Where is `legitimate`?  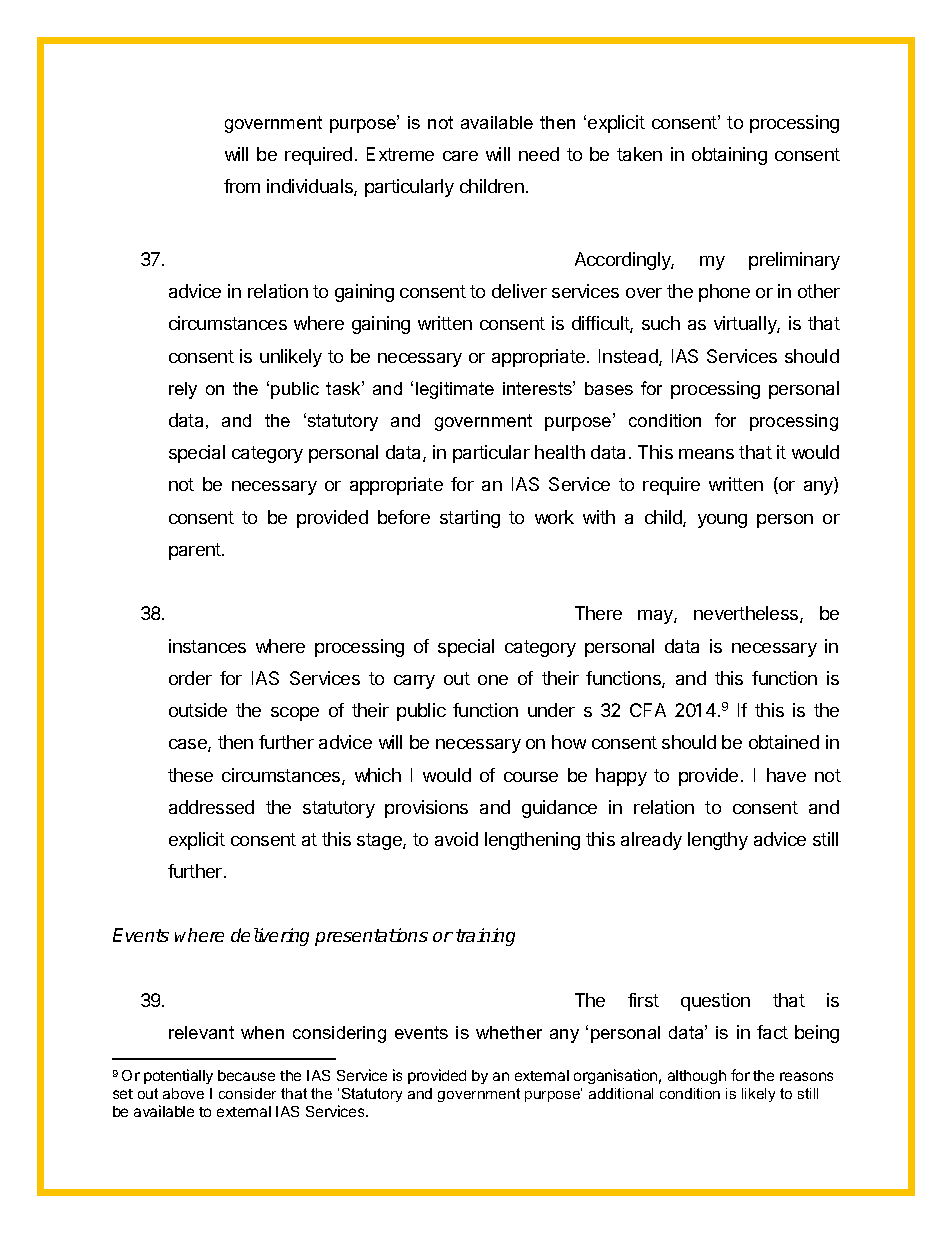
legitimate is located at coordinates (455, 390).
